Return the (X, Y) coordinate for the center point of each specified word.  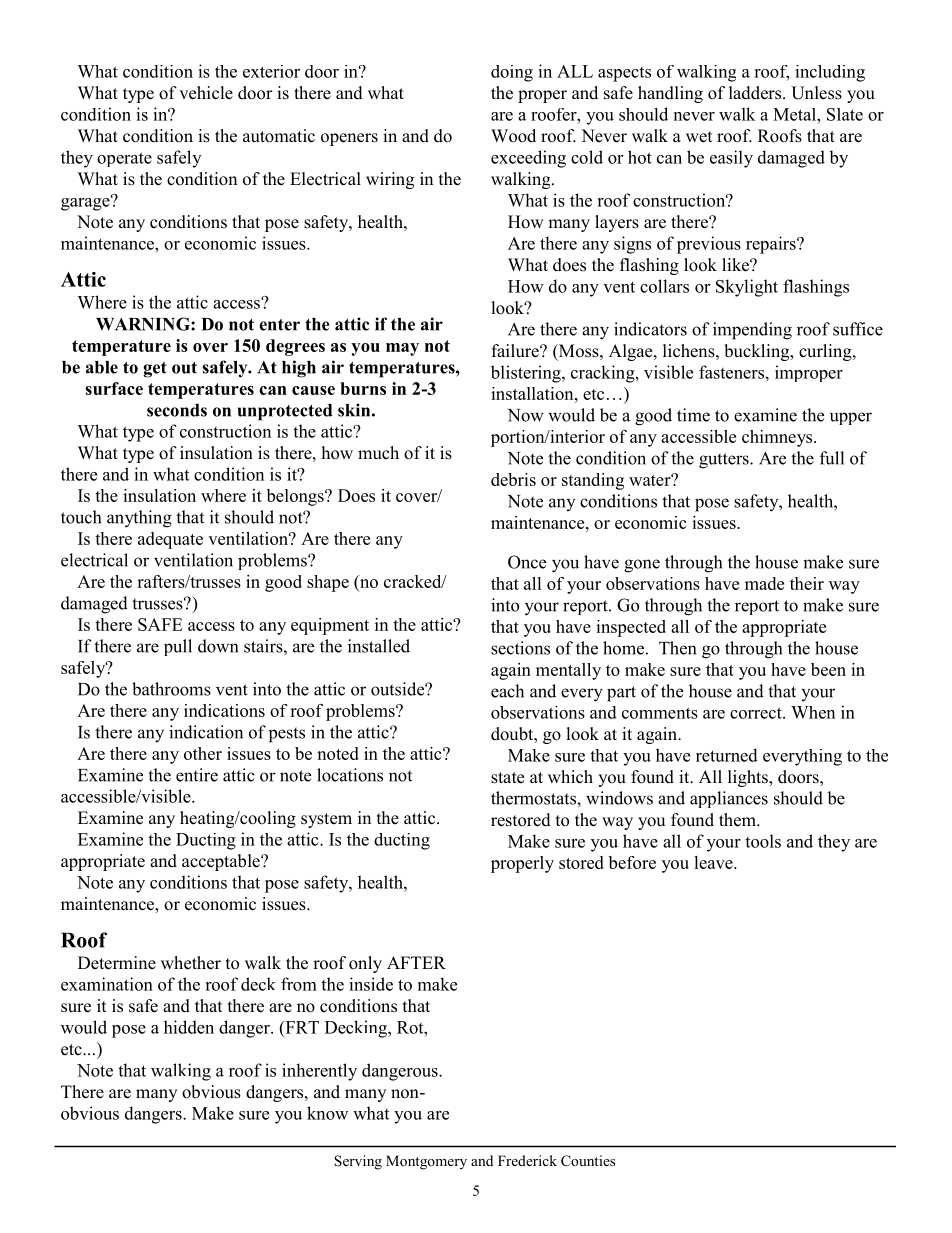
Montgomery (426, 1162)
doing (512, 73)
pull (178, 647)
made (764, 583)
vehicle (206, 93)
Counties (588, 1161)
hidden (189, 1027)
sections (520, 648)
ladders (756, 93)
